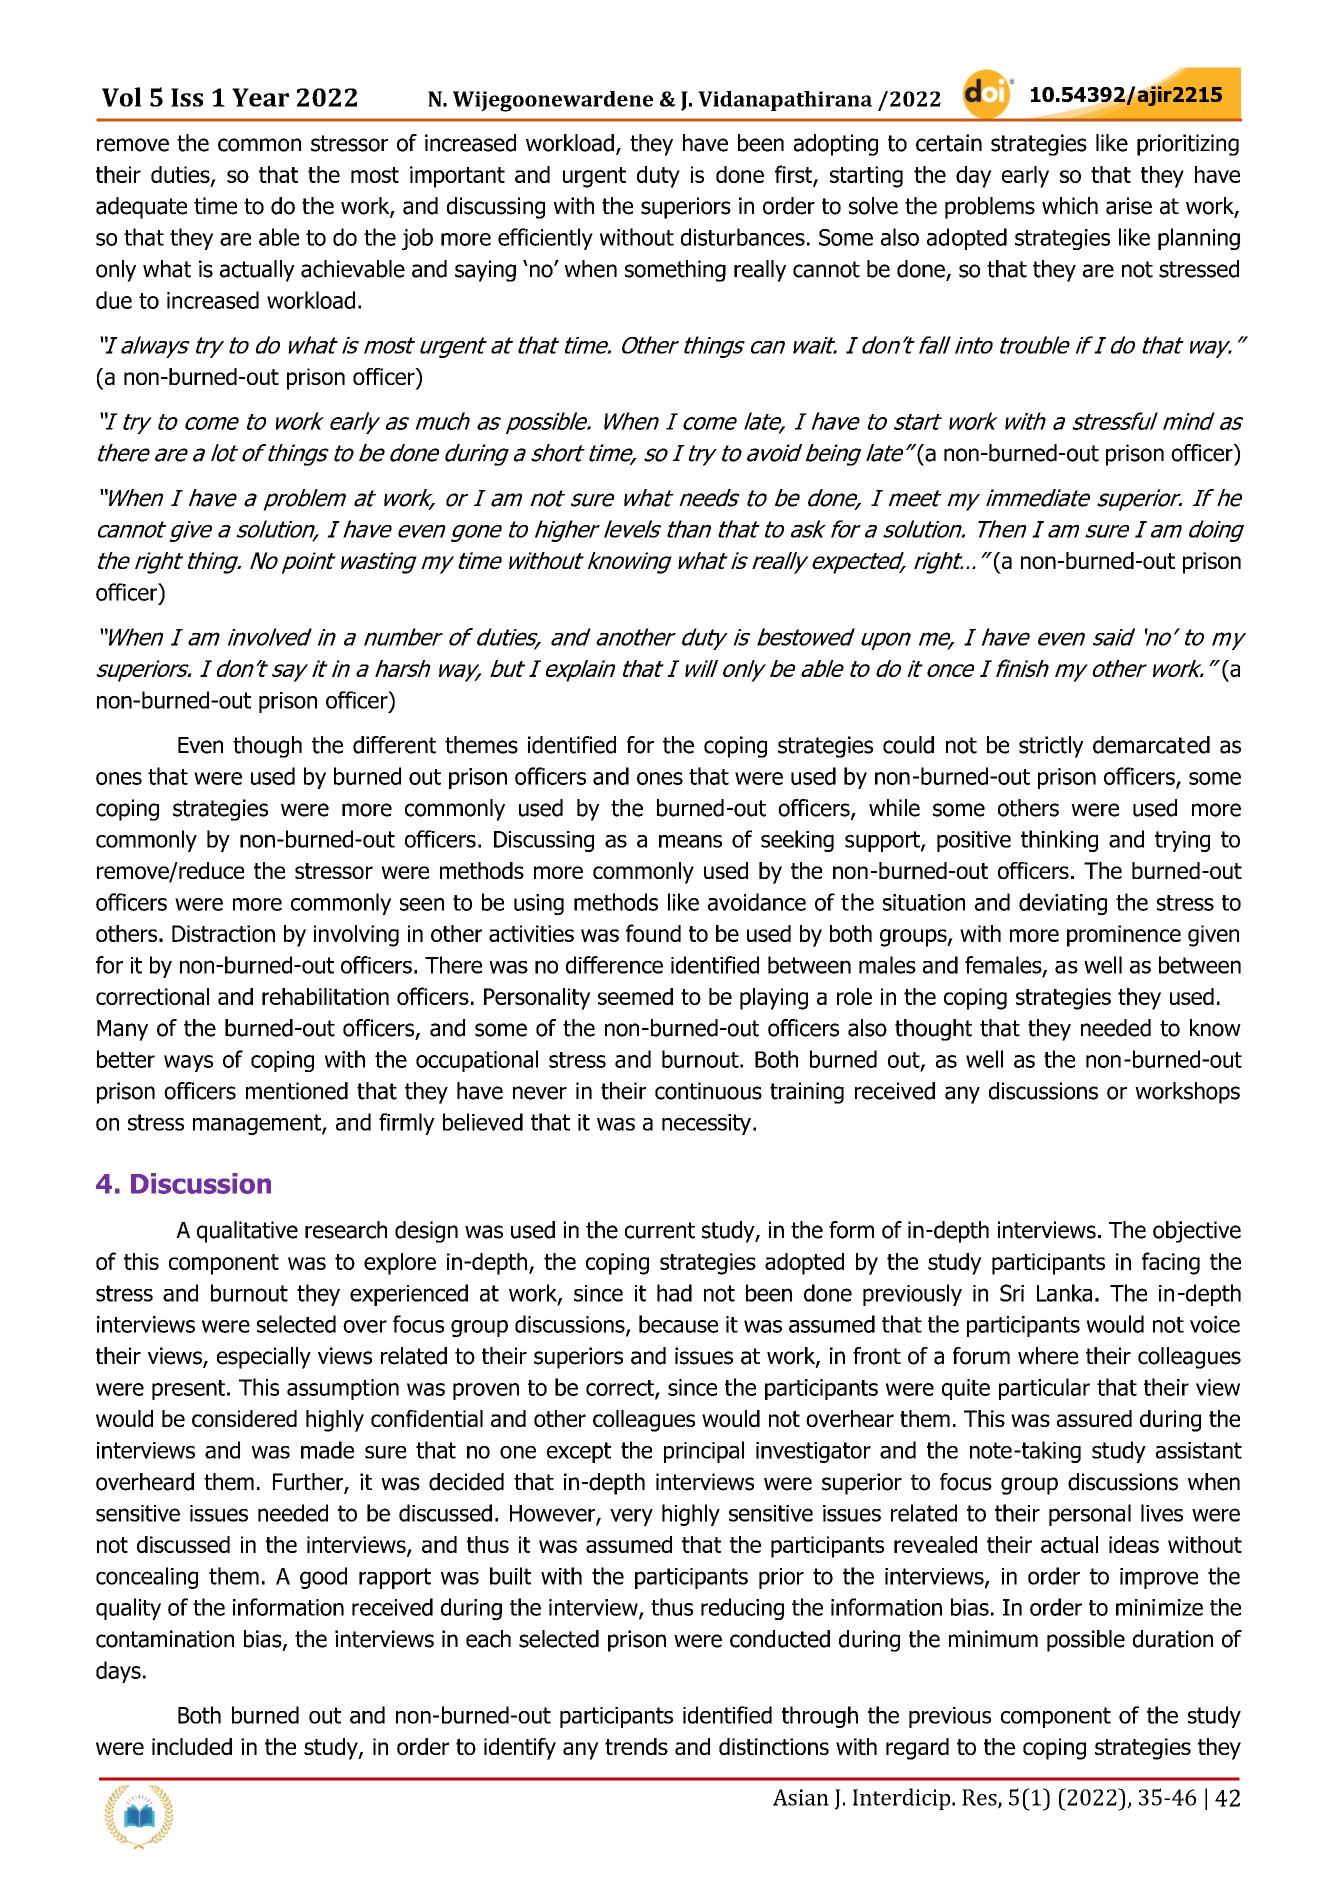 The width and height of the document is (1337, 1891). What do you see at coordinates (690, 841) in the document?
I see `means` at bounding box center [690, 841].
